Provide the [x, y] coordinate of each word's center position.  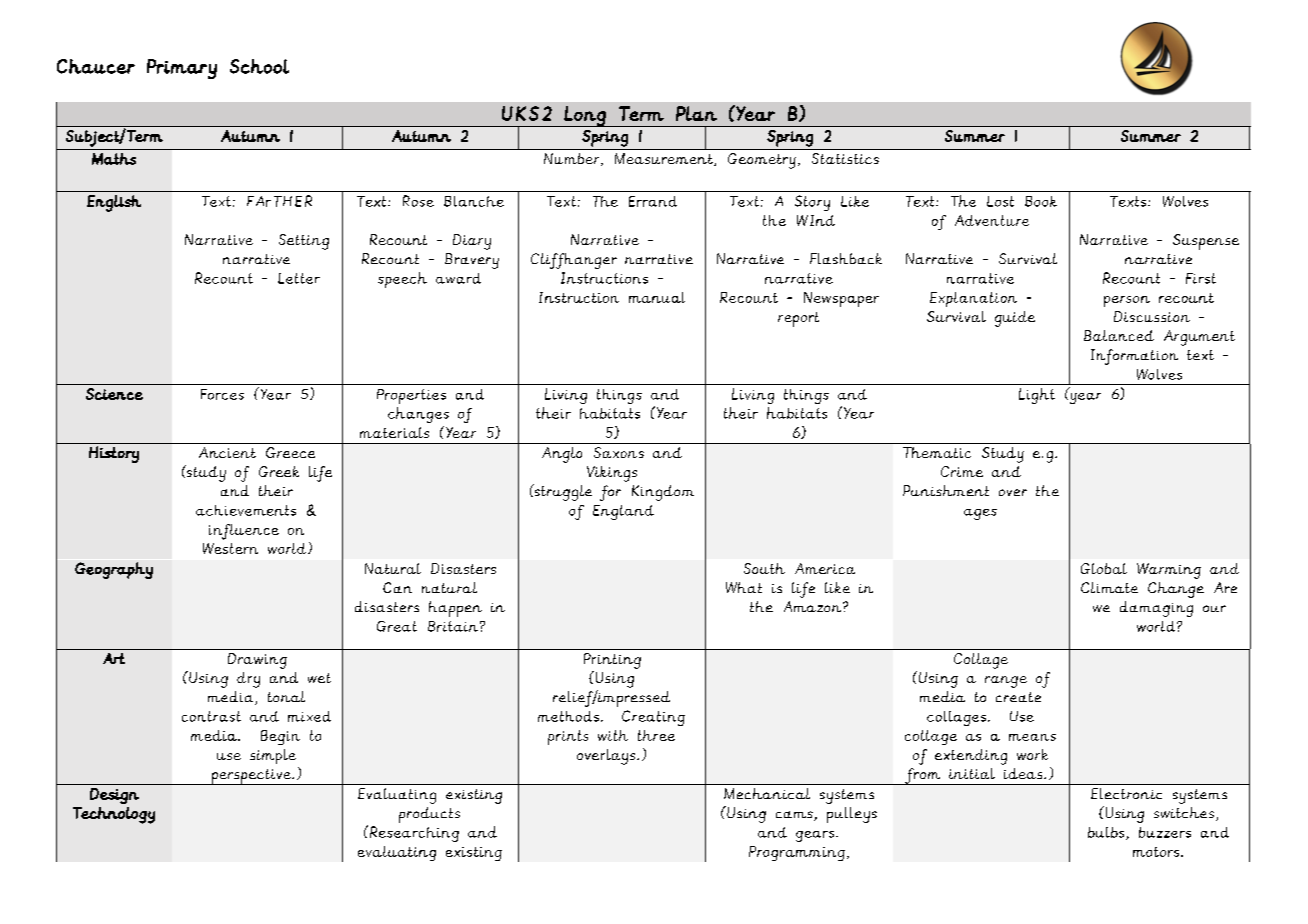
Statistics [845, 158]
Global [1104, 568]
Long [585, 116]
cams [795, 816]
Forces [222, 394]
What [744, 587]
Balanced [1119, 335]
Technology [114, 815]
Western [230, 548]
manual [657, 297]
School [259, 66]
